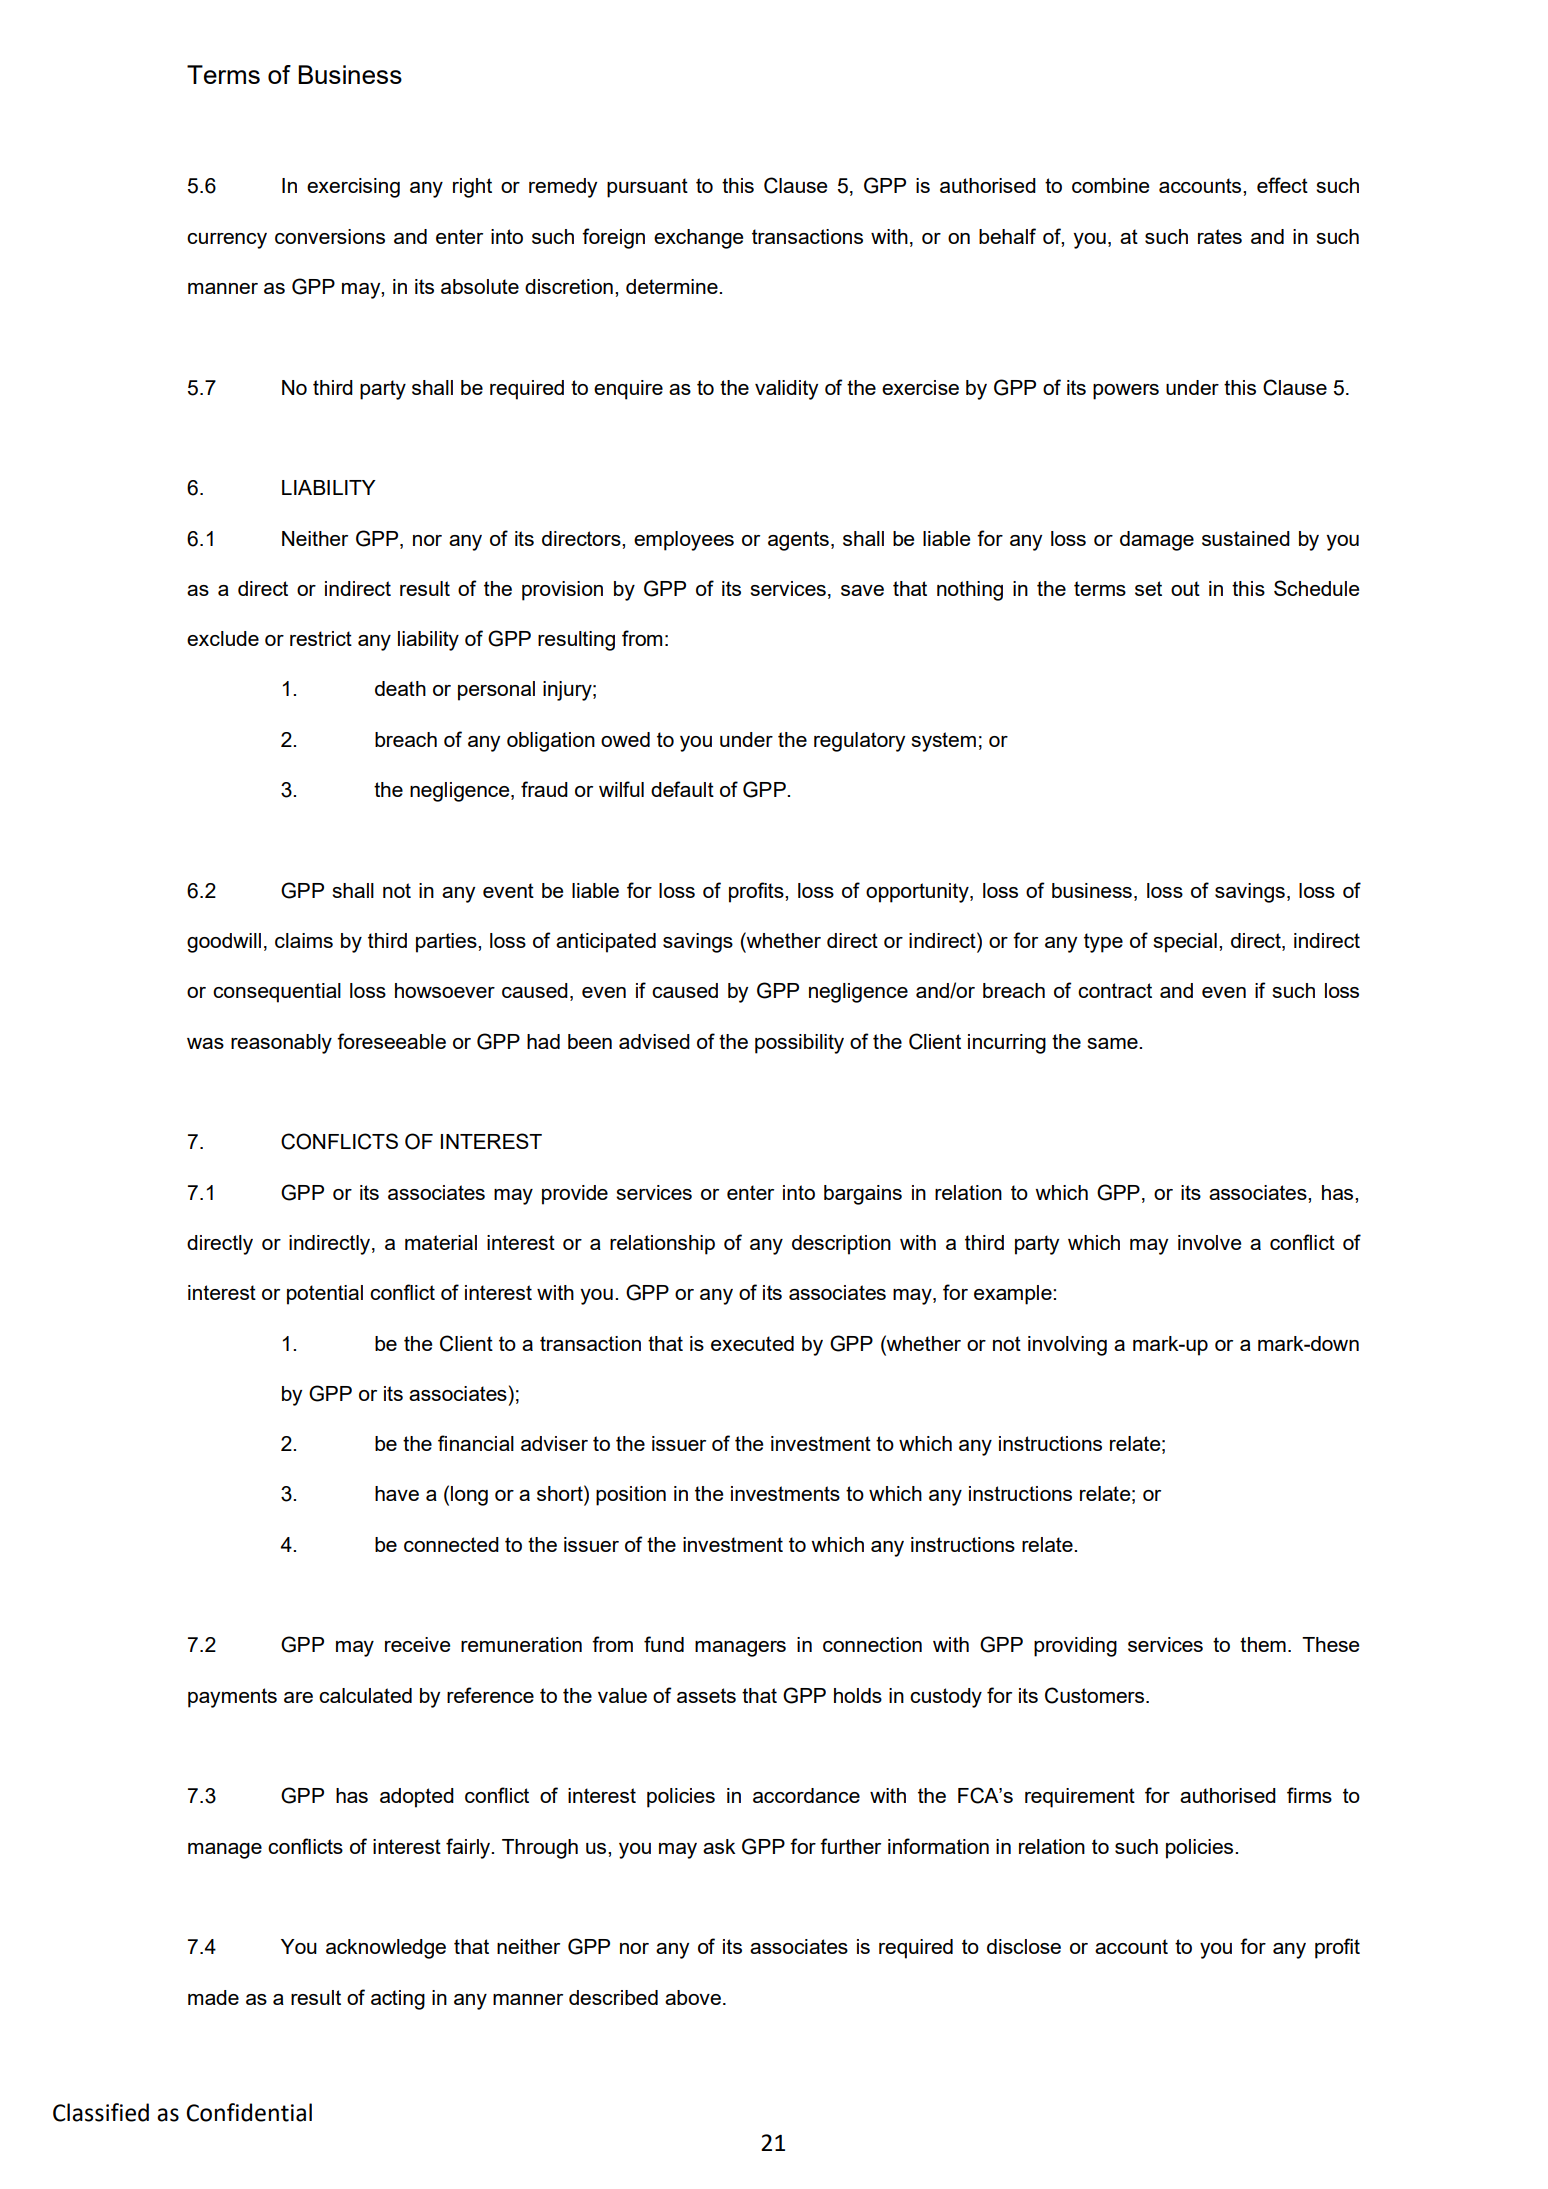  What do you see at coordinates (281, 1044) in the document?
I see `reasonably` at bounding box center [281, 1044].
